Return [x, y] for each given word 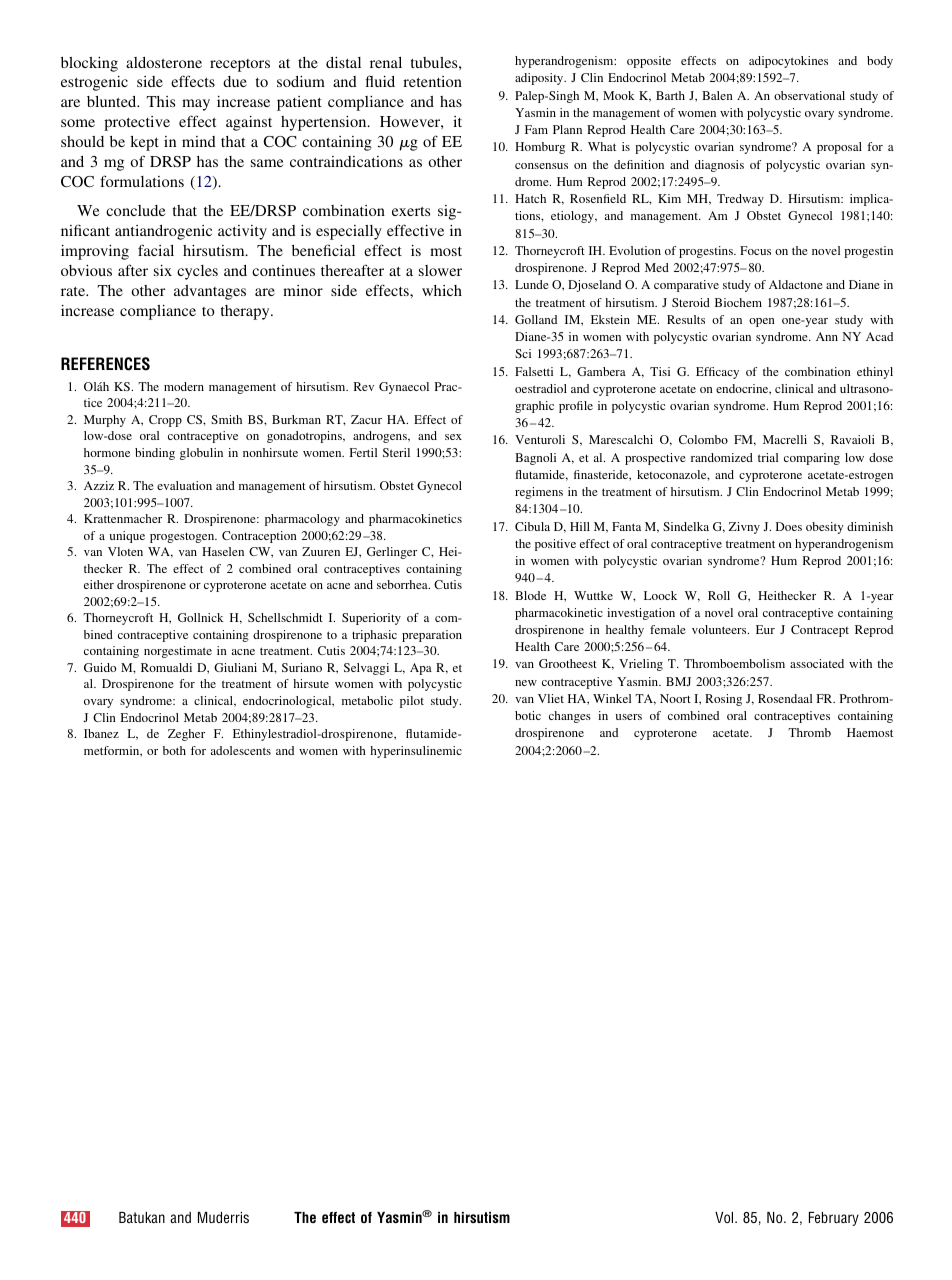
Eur [765, 629]
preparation [432, 636]
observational [809, 95]
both [174, 750]
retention [432, 81]
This [161, 101]
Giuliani [235, 667]
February [834, 1219]
